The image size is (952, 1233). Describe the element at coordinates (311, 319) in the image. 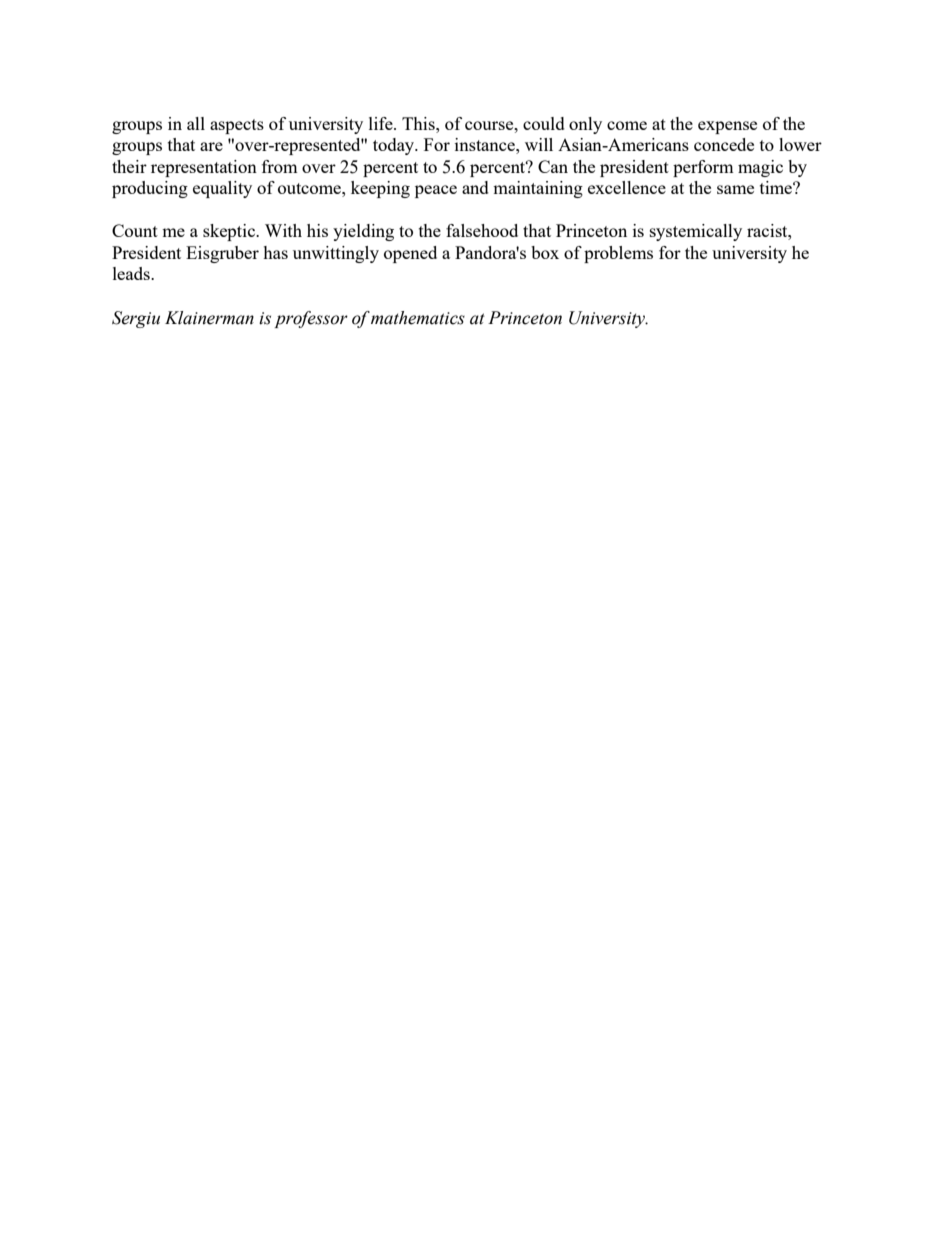

I see `professor` at that location.
